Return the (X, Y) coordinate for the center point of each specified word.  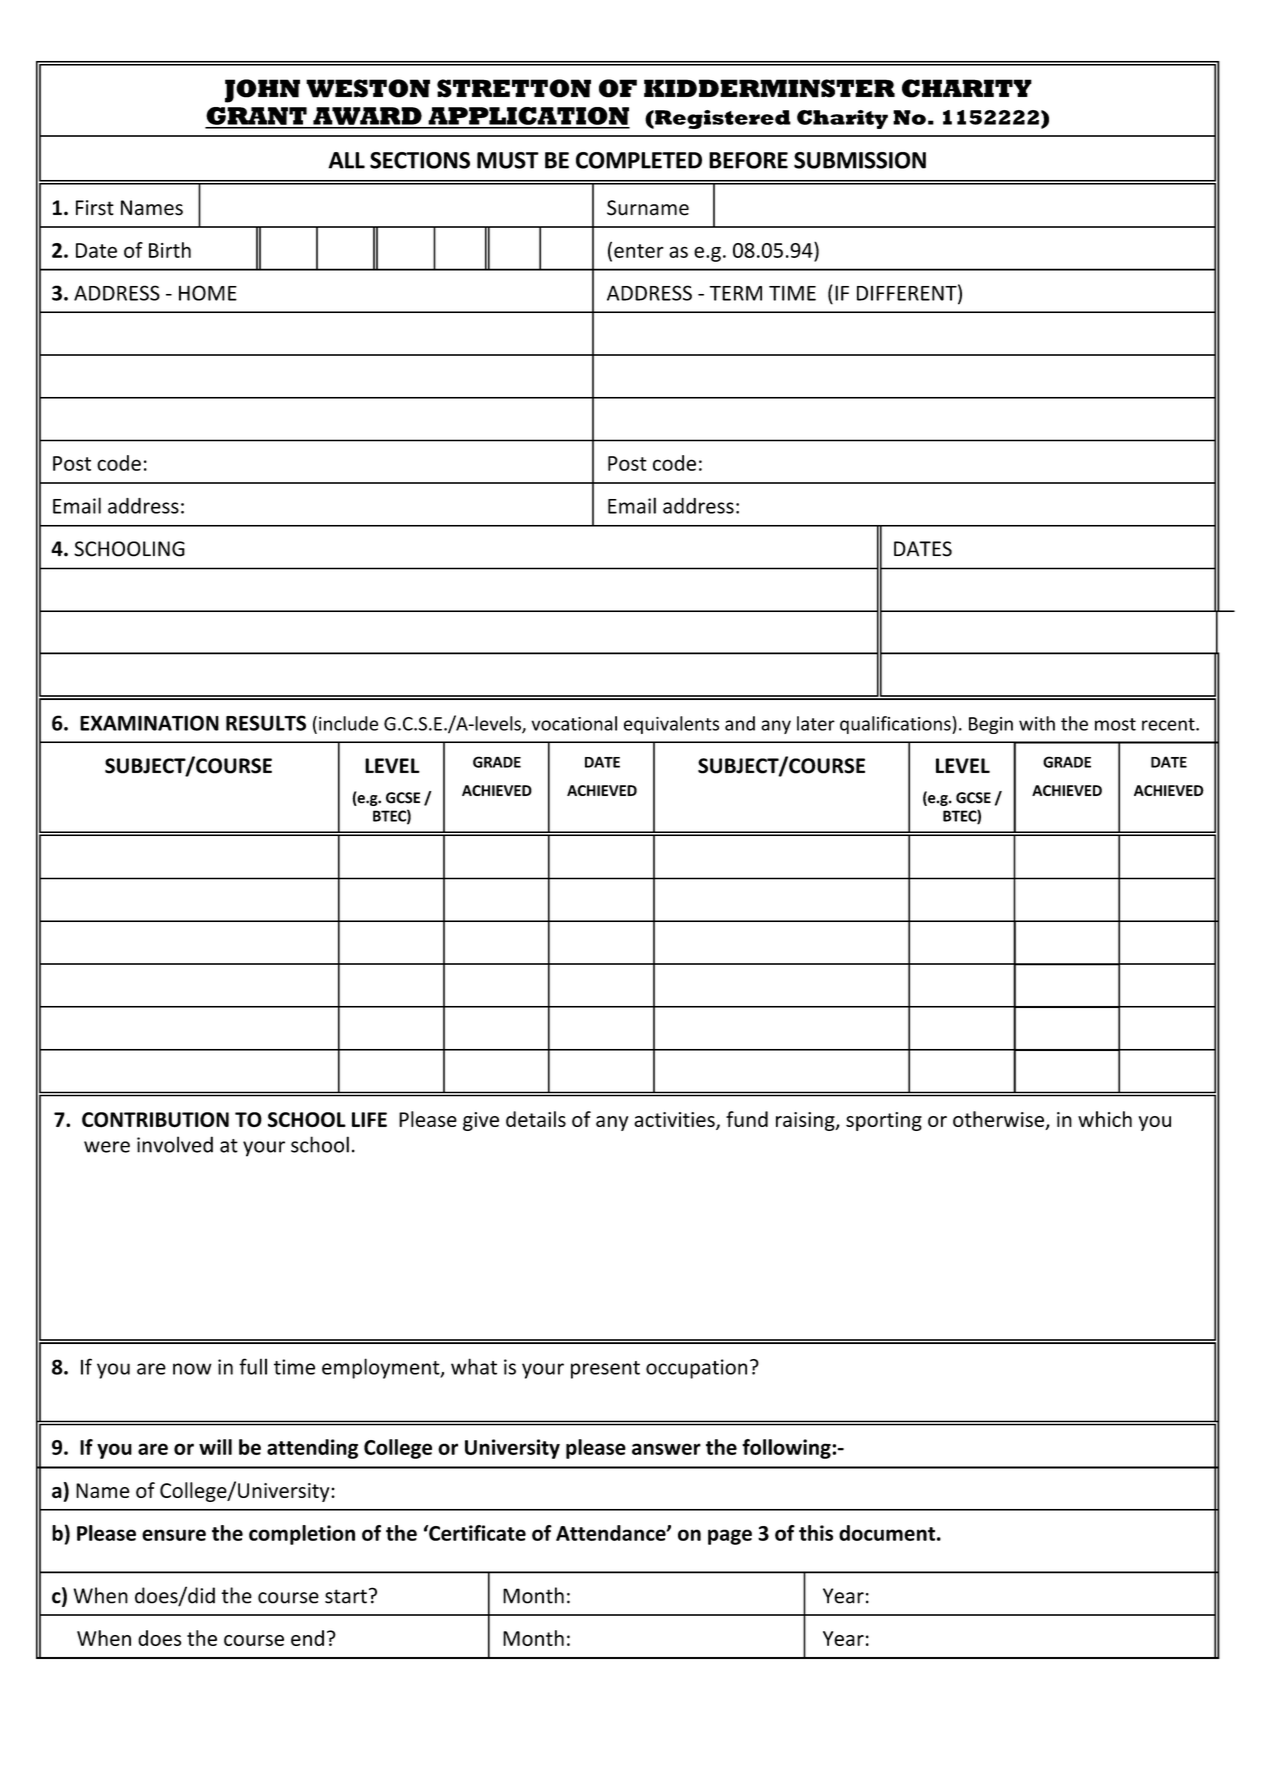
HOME (208, 293)
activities (675, 1121)
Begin (991, 725)
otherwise (999, 1120)
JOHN (262, 91)
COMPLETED (639, 160)
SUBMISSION (860, 160)
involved (175, 1144)
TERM (736, 293)
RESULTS (266, 723)
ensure (174, 1535)
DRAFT (563, 860)
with (1037, 723)
